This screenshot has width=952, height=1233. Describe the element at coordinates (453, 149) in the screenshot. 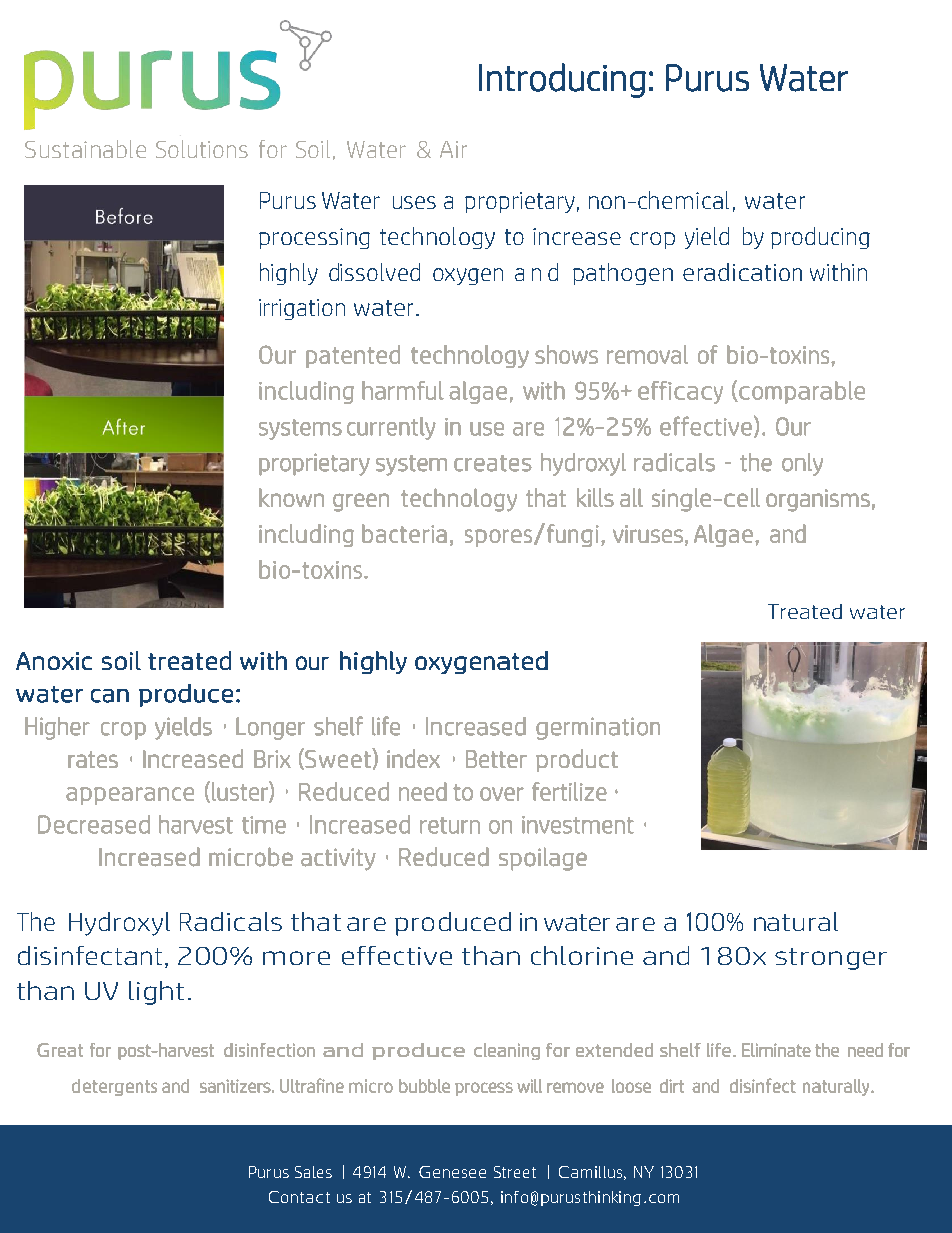

I see `Air` at that location.
